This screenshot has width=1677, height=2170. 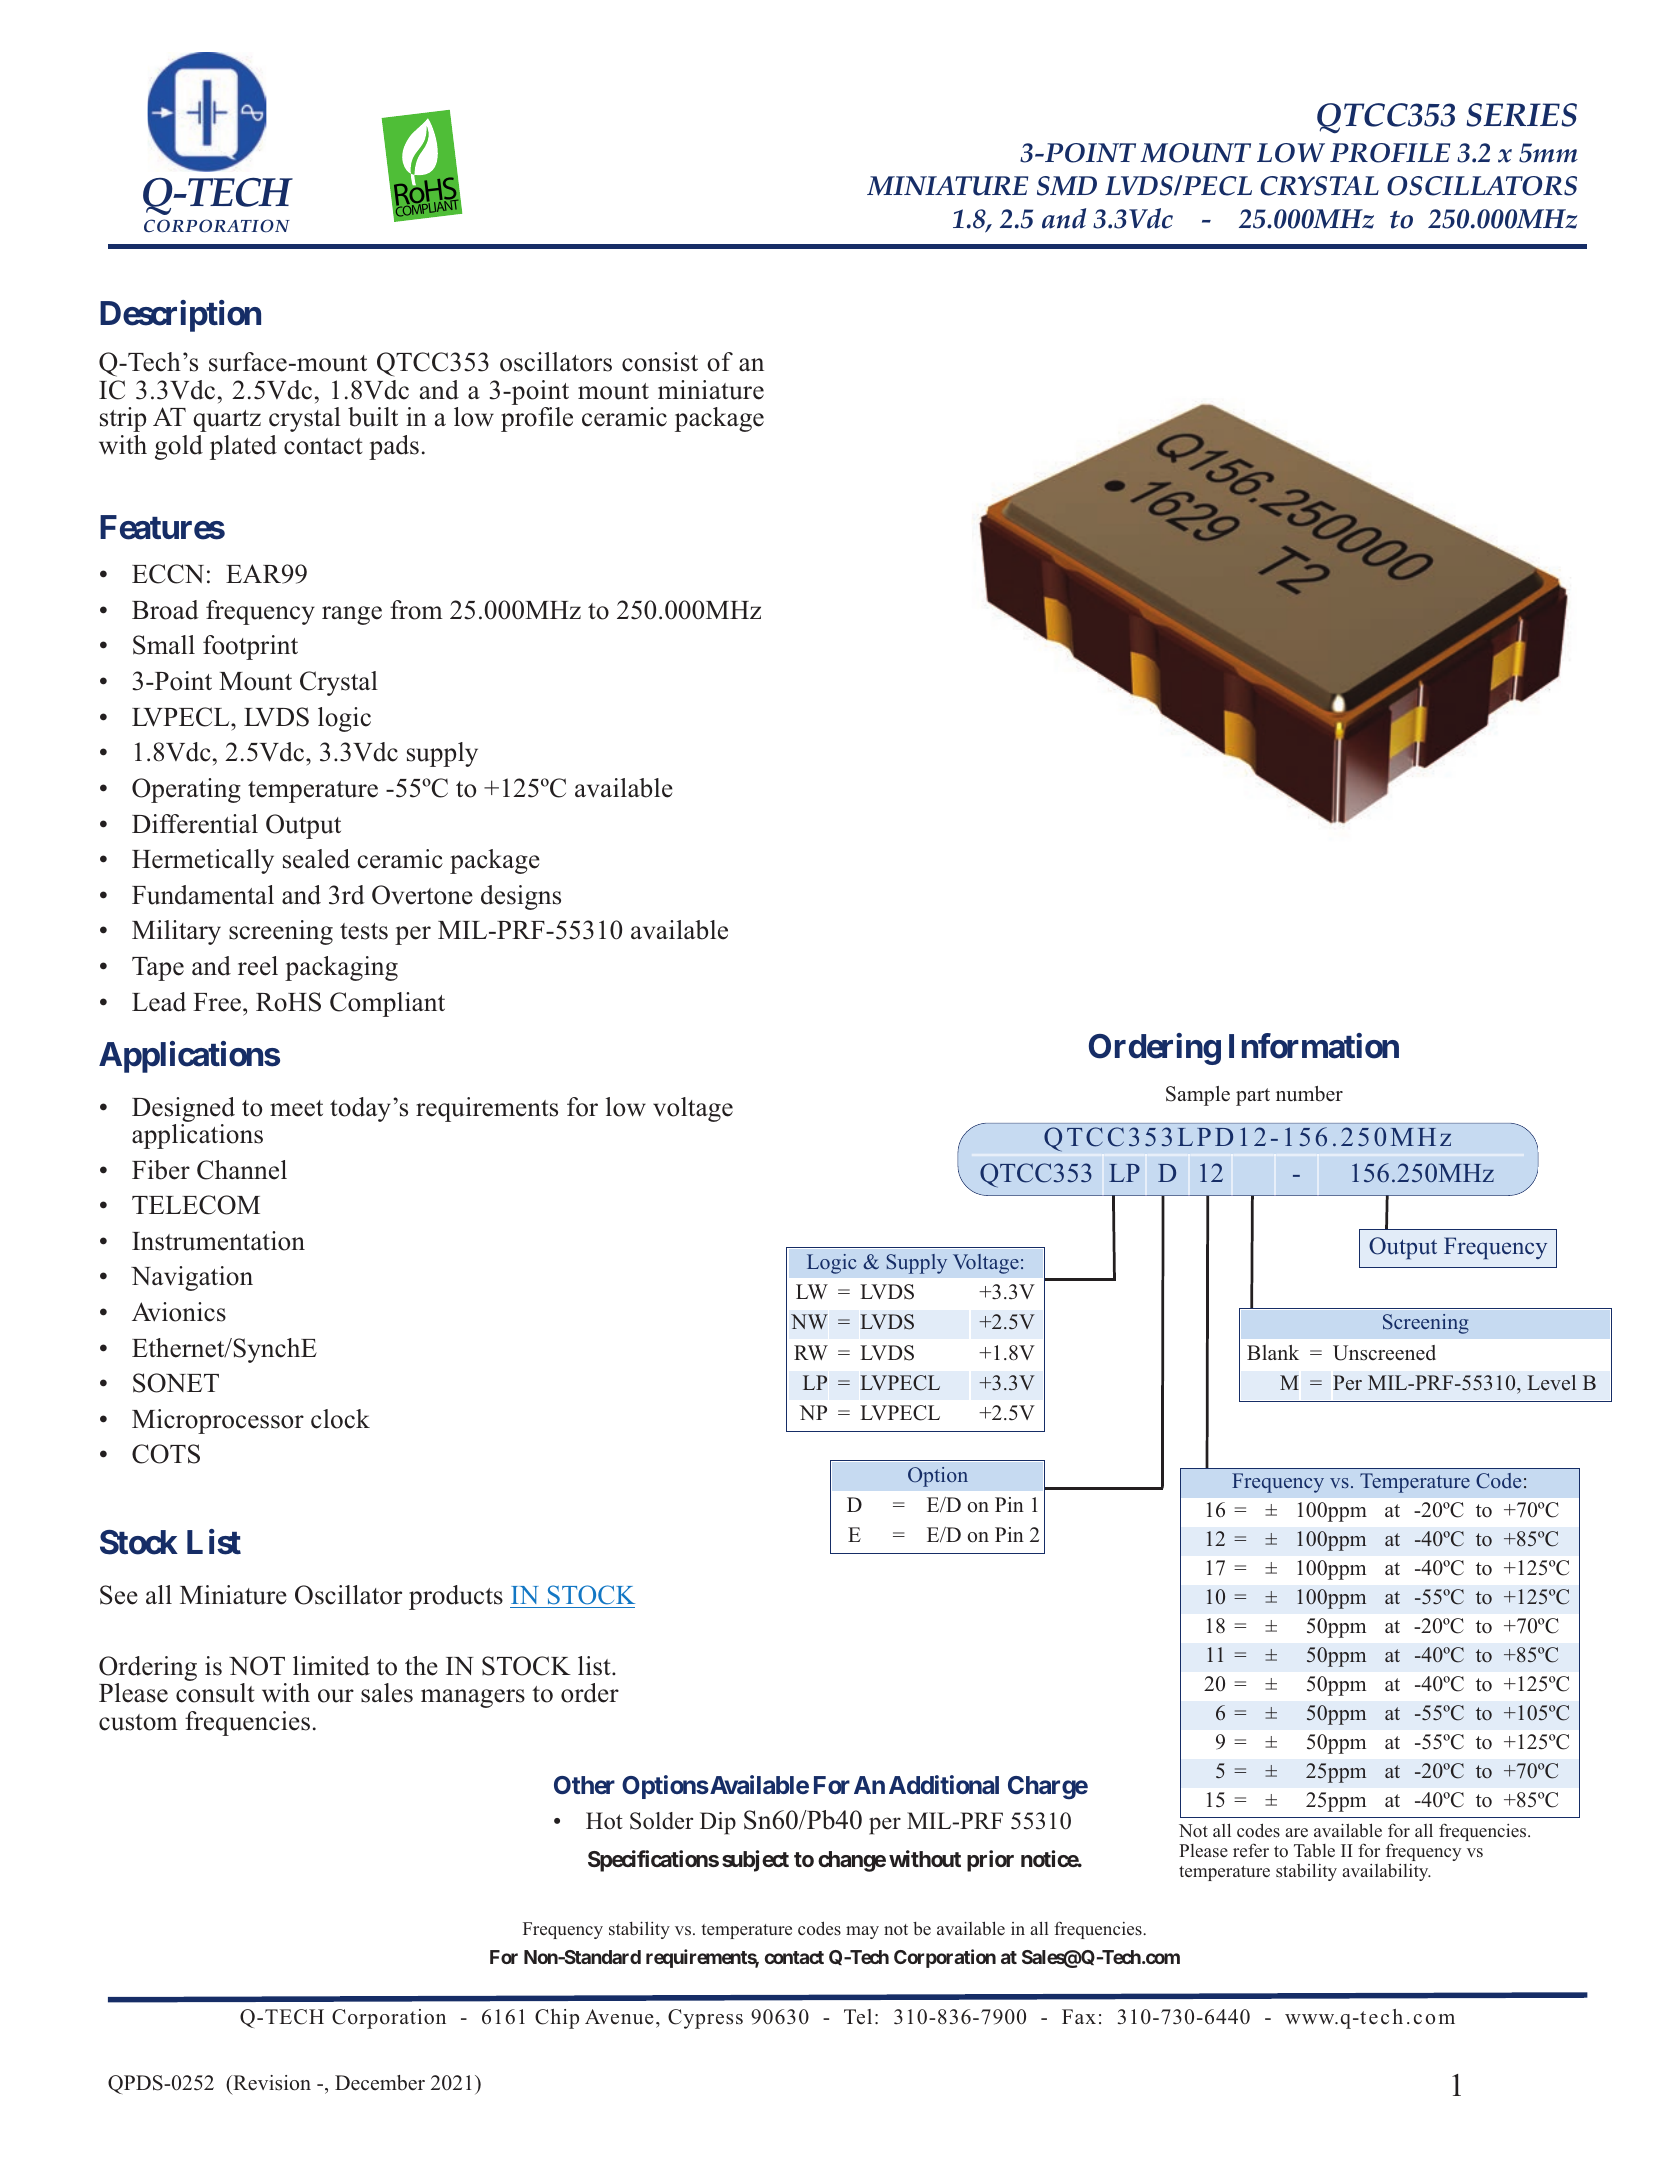 I want to click on Unscreened, so click(x=1384, y=1353).
